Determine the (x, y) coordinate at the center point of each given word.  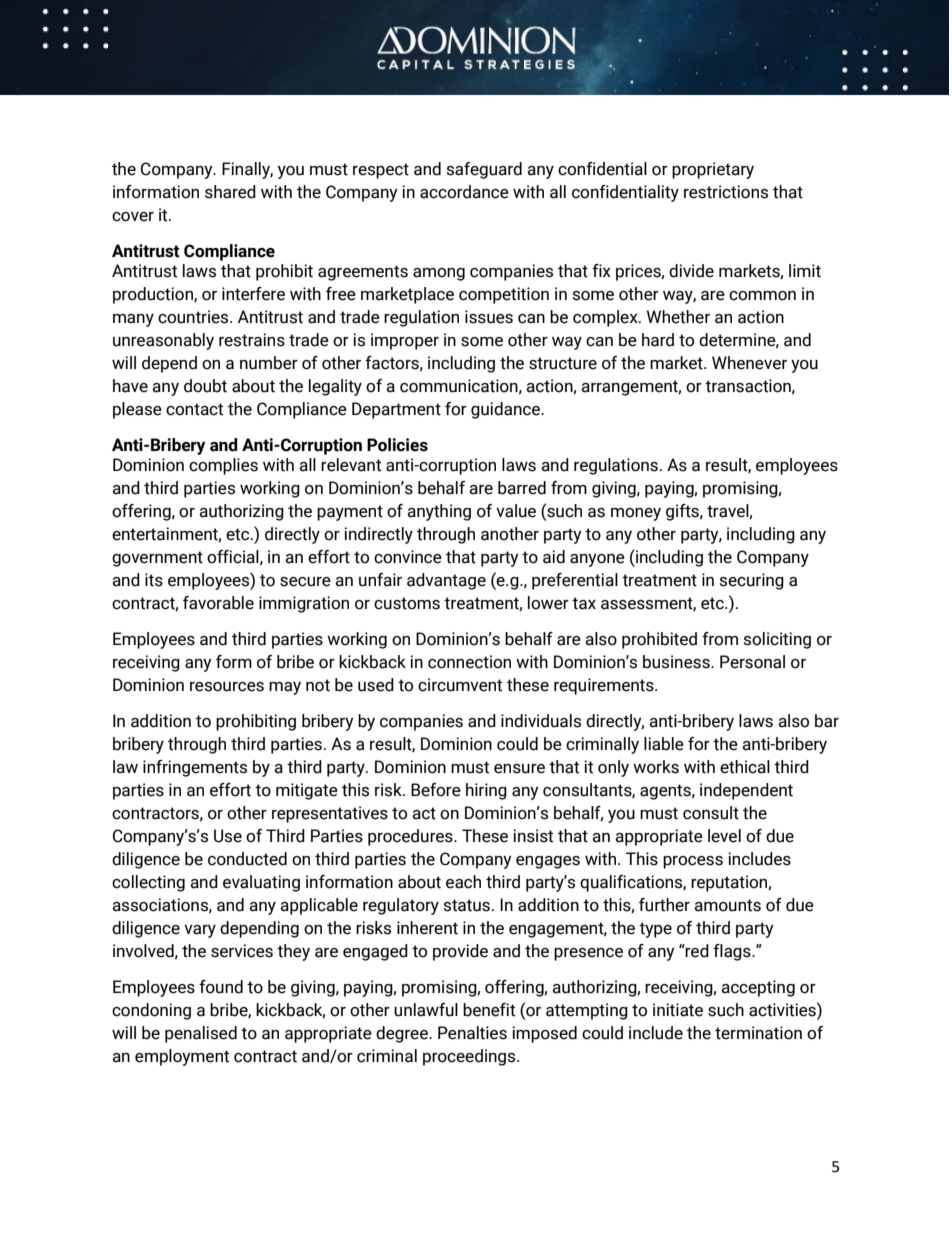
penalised (201, 1034)
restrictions (726, 192)
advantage (446, 581)
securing (752, 581)
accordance (464, 192)
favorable (218, 603)
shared (230, 192)
